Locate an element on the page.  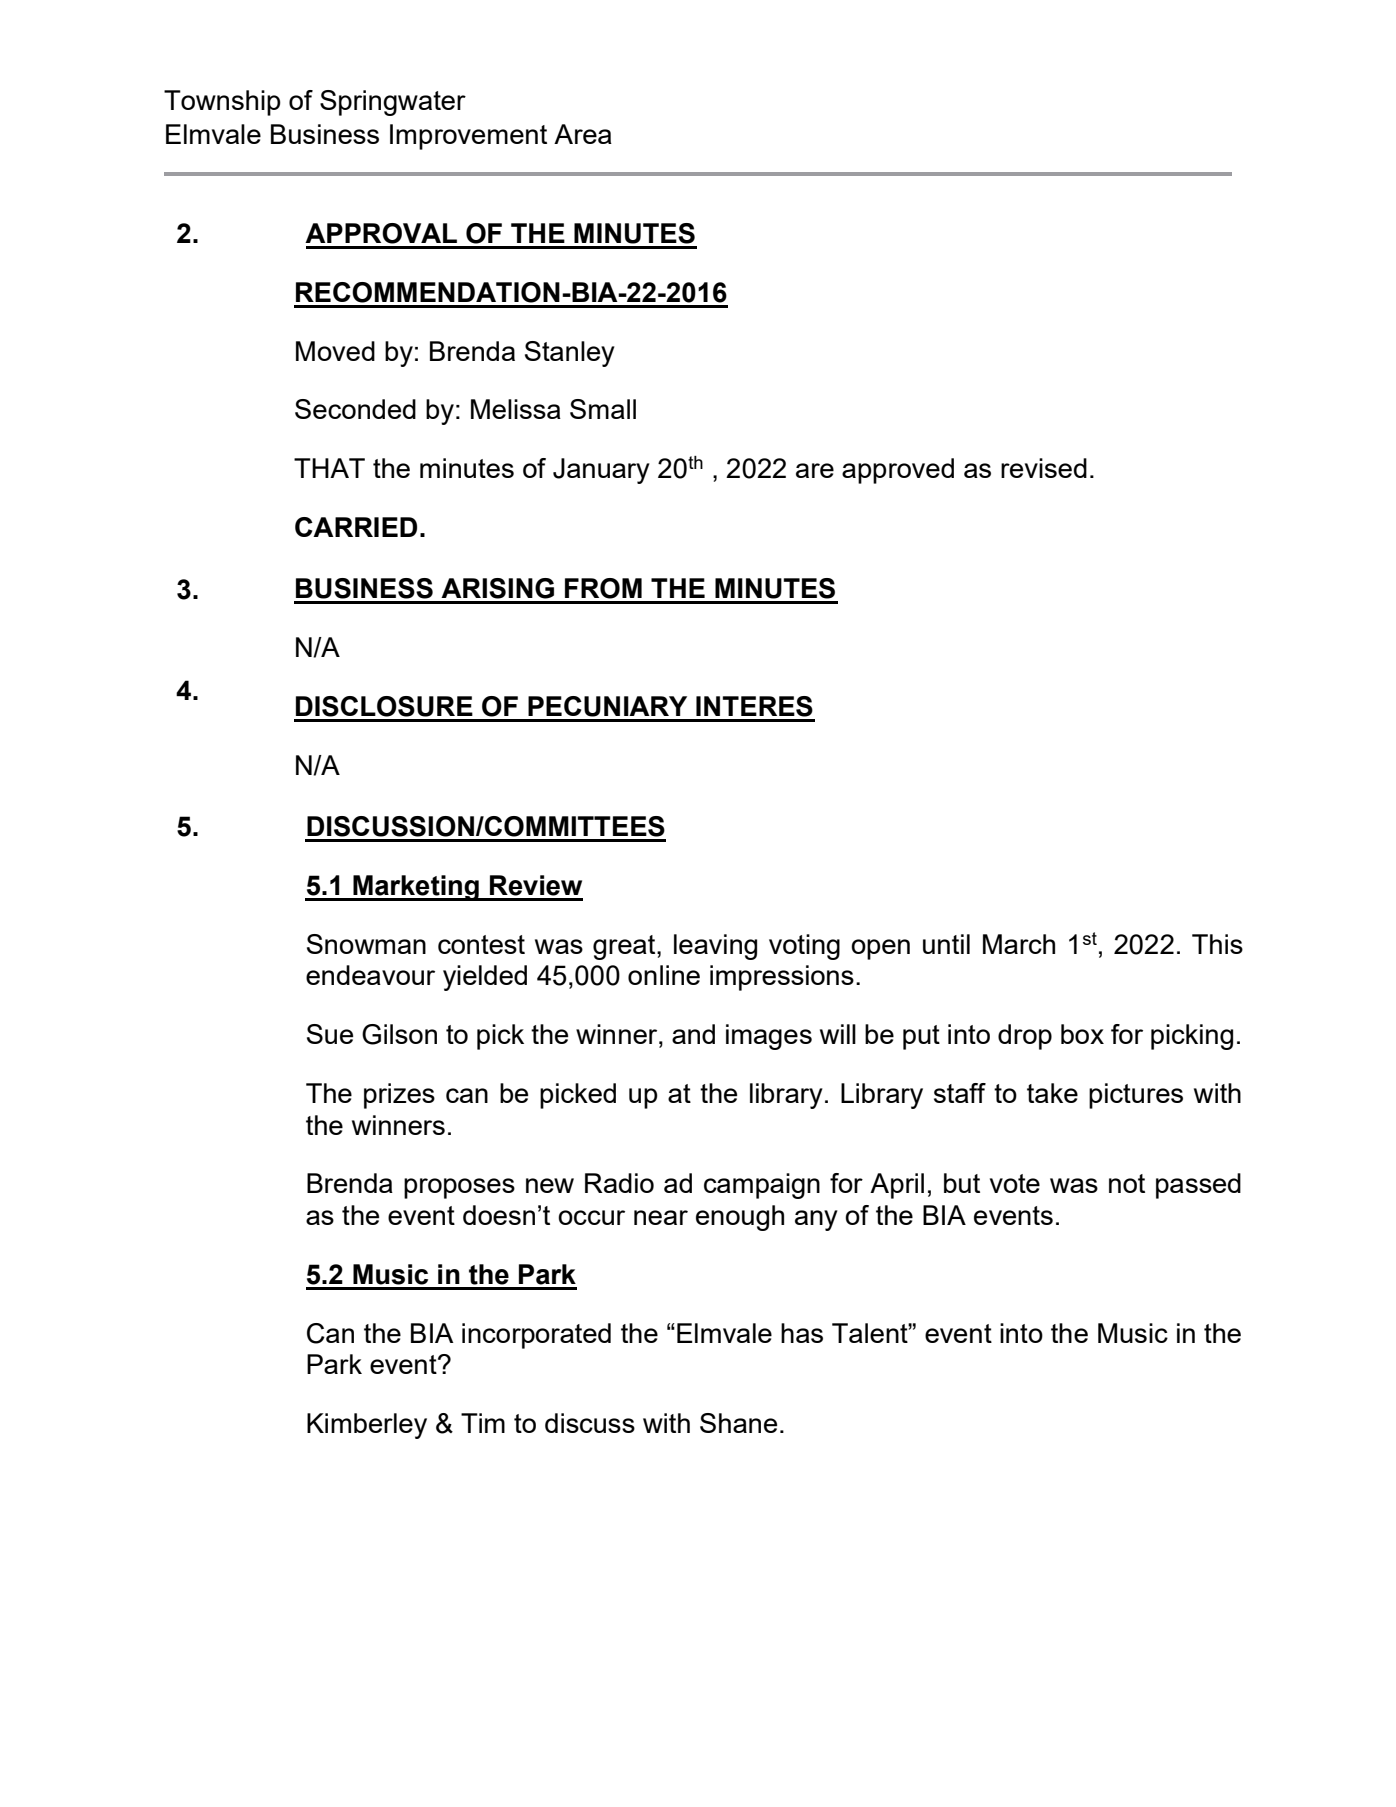
CARRIED is located at coordinates (356, 527).
